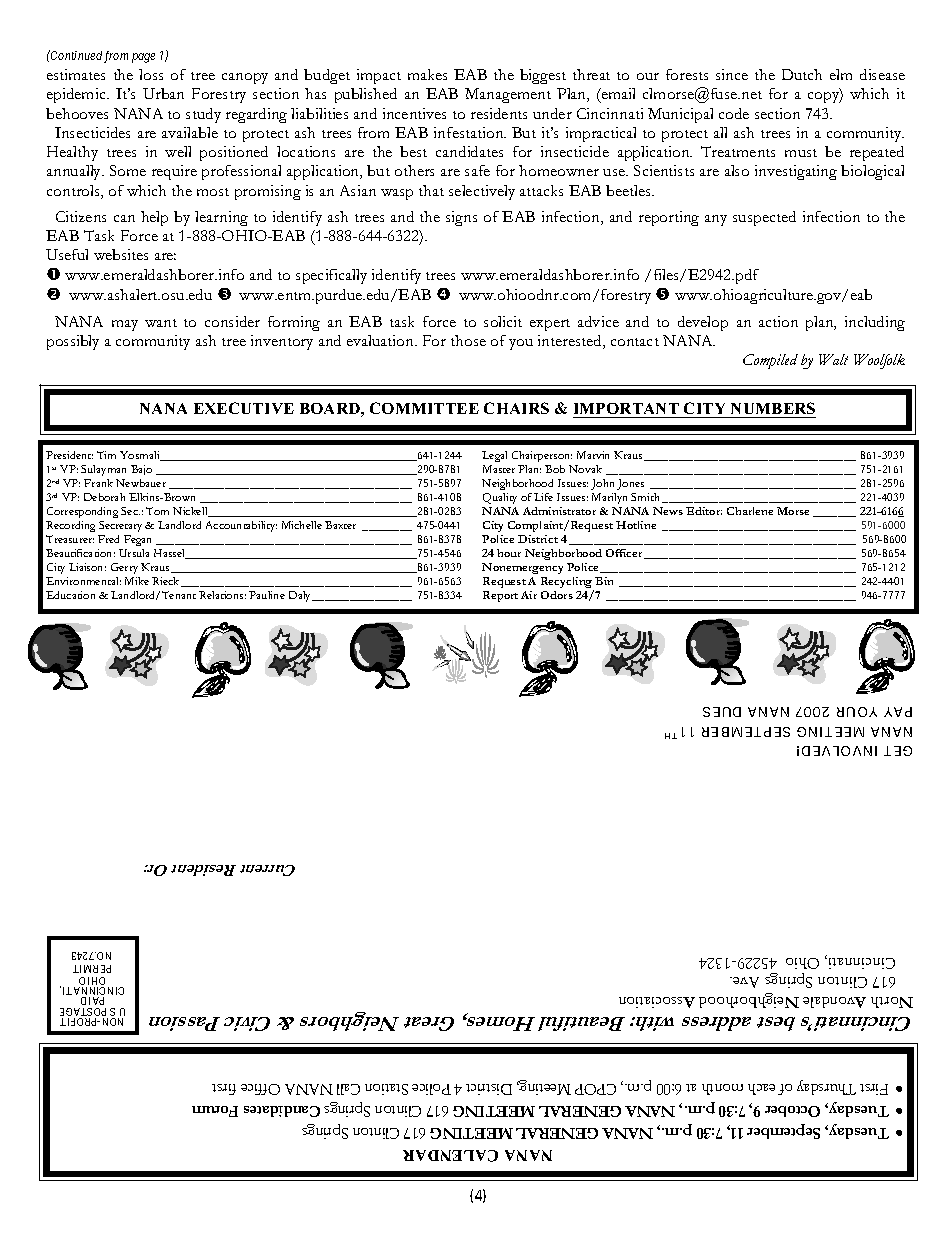  What do you see at coordinates (778, 321) in the page?
I see `action` at bounding box center [778, 321].
